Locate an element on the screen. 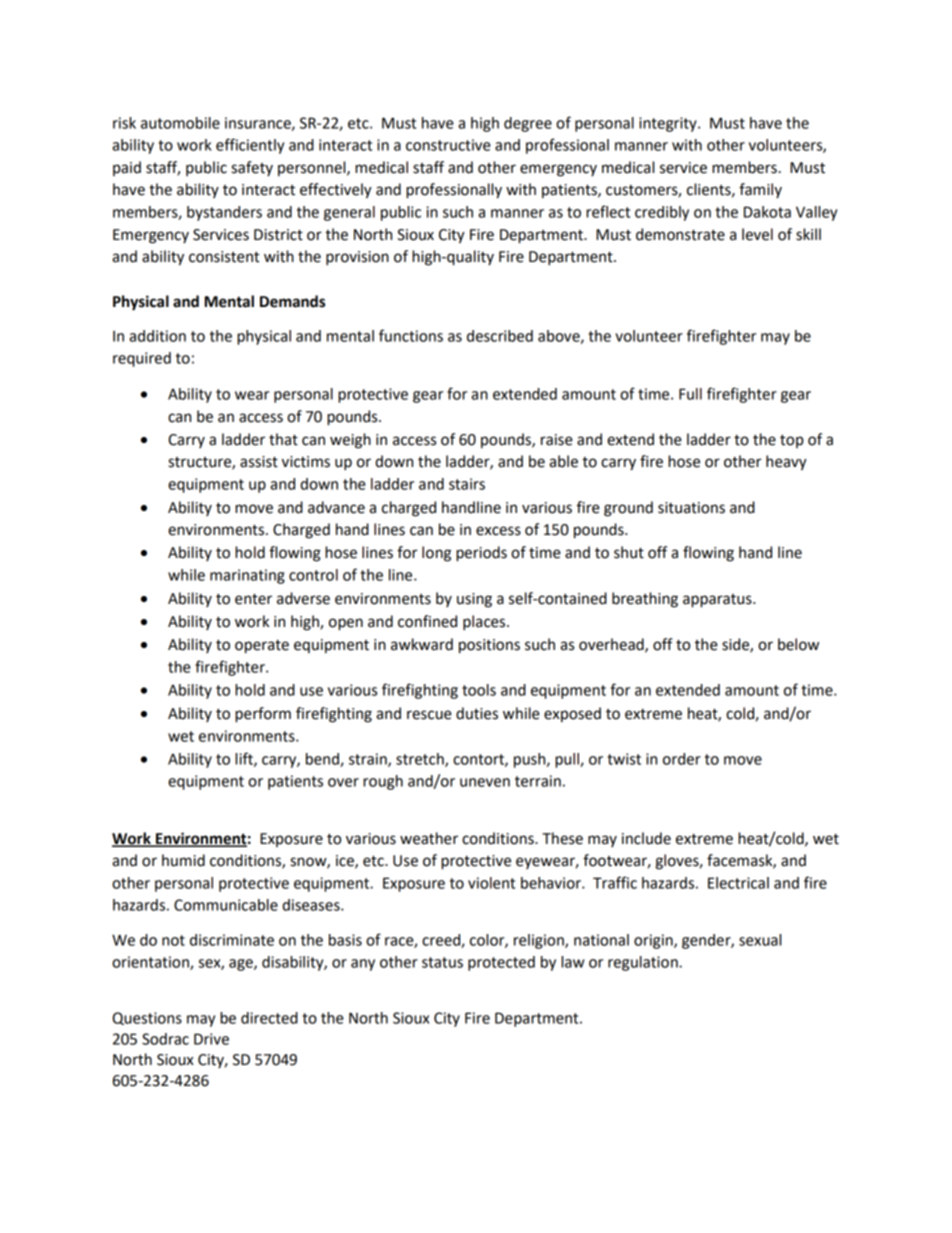 This screenshot has width=952, height=1233. constructive is located at coordinates (448, 145).
